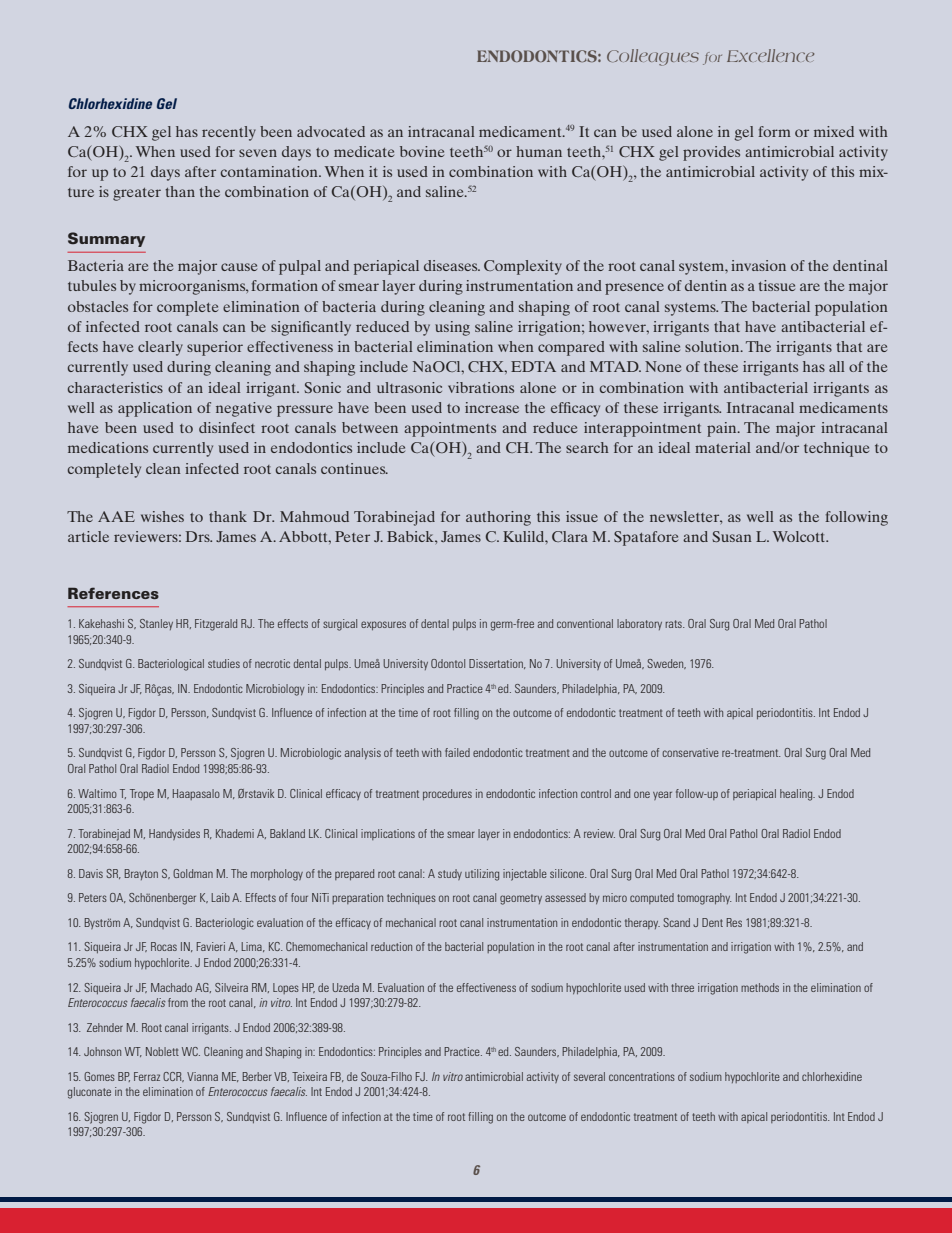 The image size is (952, 1233). I want to click on conservative, so click(690, 752).
